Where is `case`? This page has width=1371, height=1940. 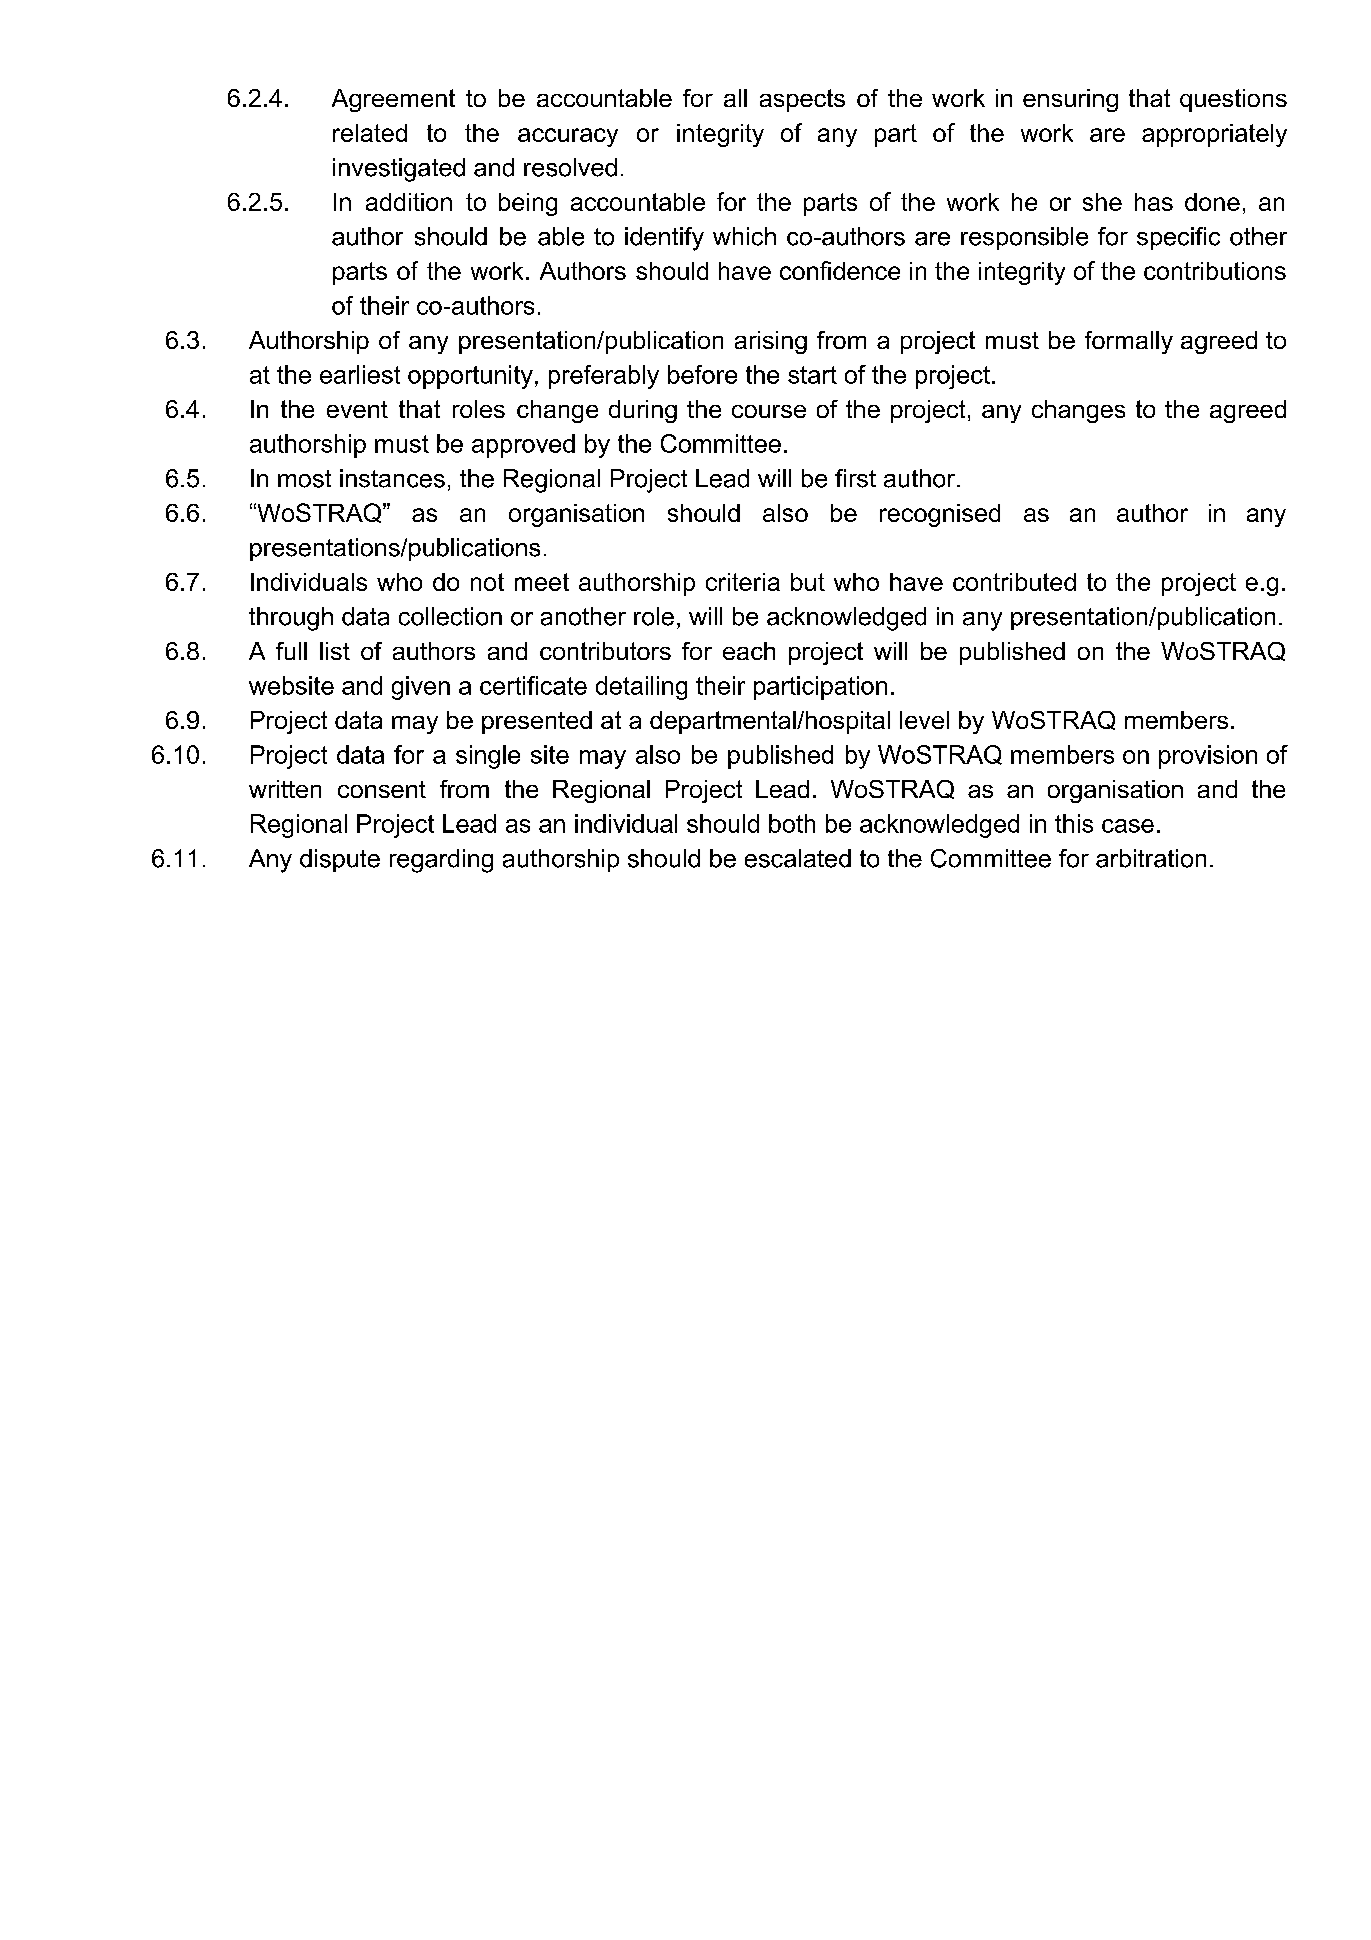
case is located at coordinates (1128, 826).
